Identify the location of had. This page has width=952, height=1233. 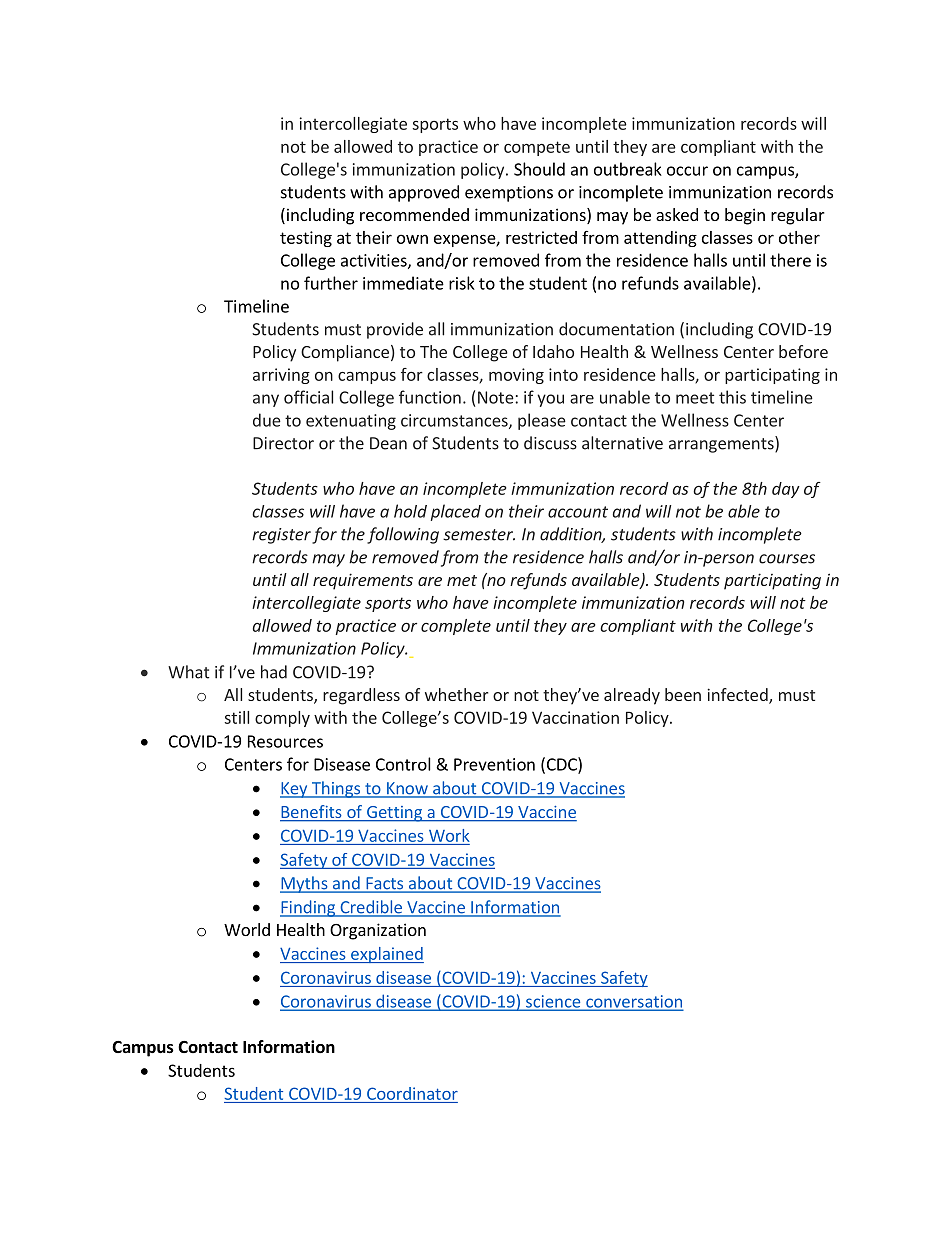
(274, 672).
